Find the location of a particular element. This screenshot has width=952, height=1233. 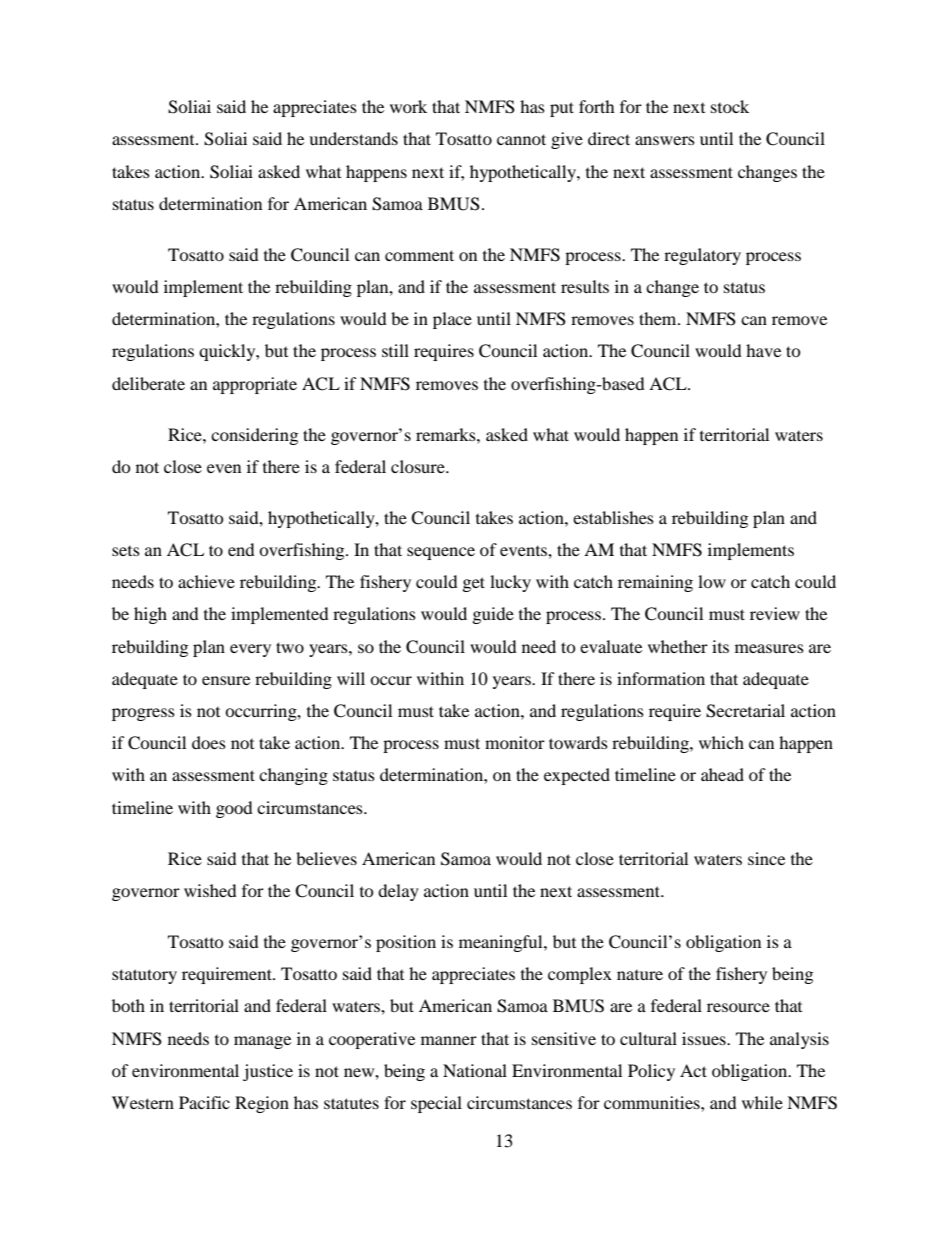

National is located at coordinates (475, 1070).
